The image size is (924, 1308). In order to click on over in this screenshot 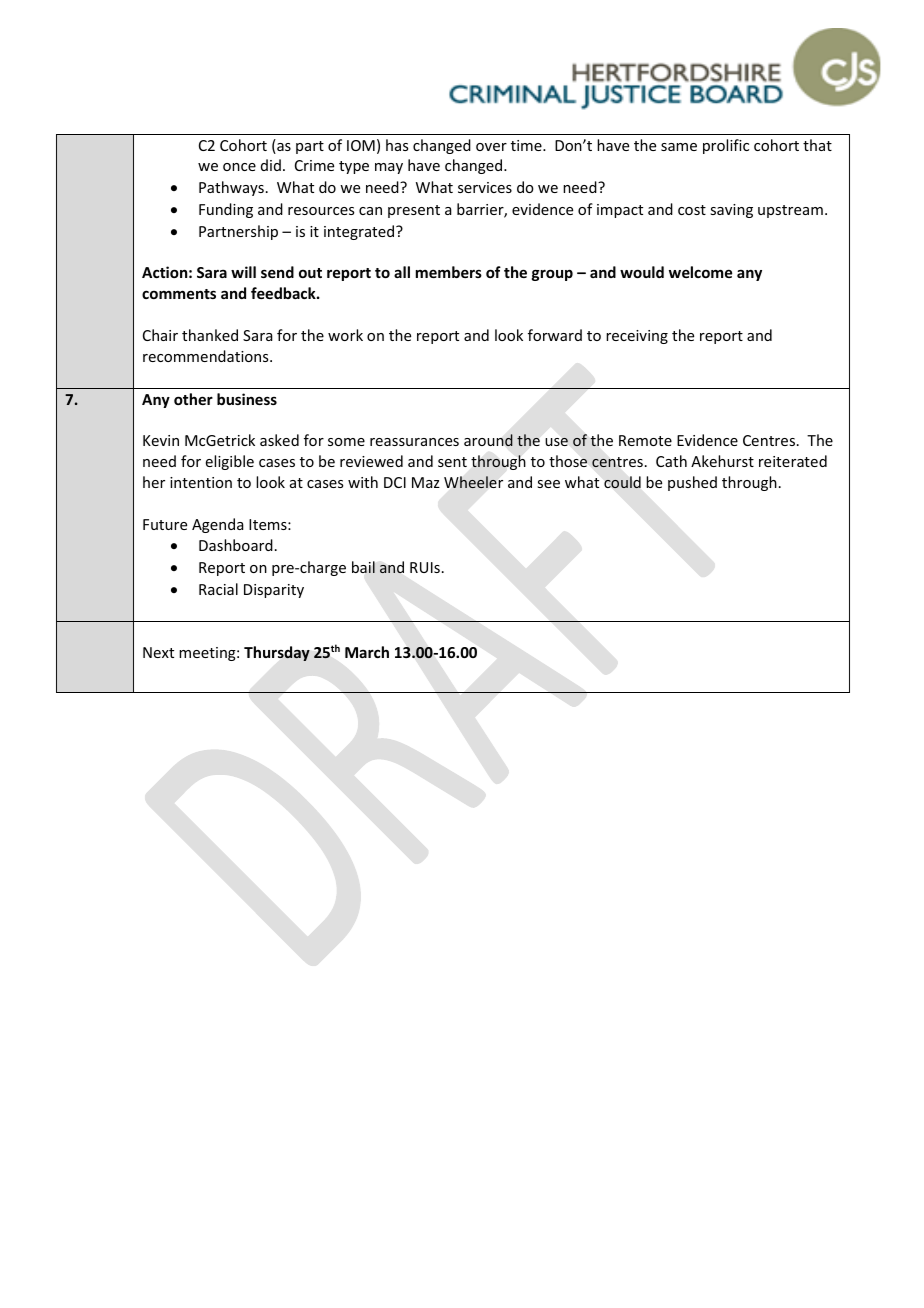, I will do `click(491, 147)`.
